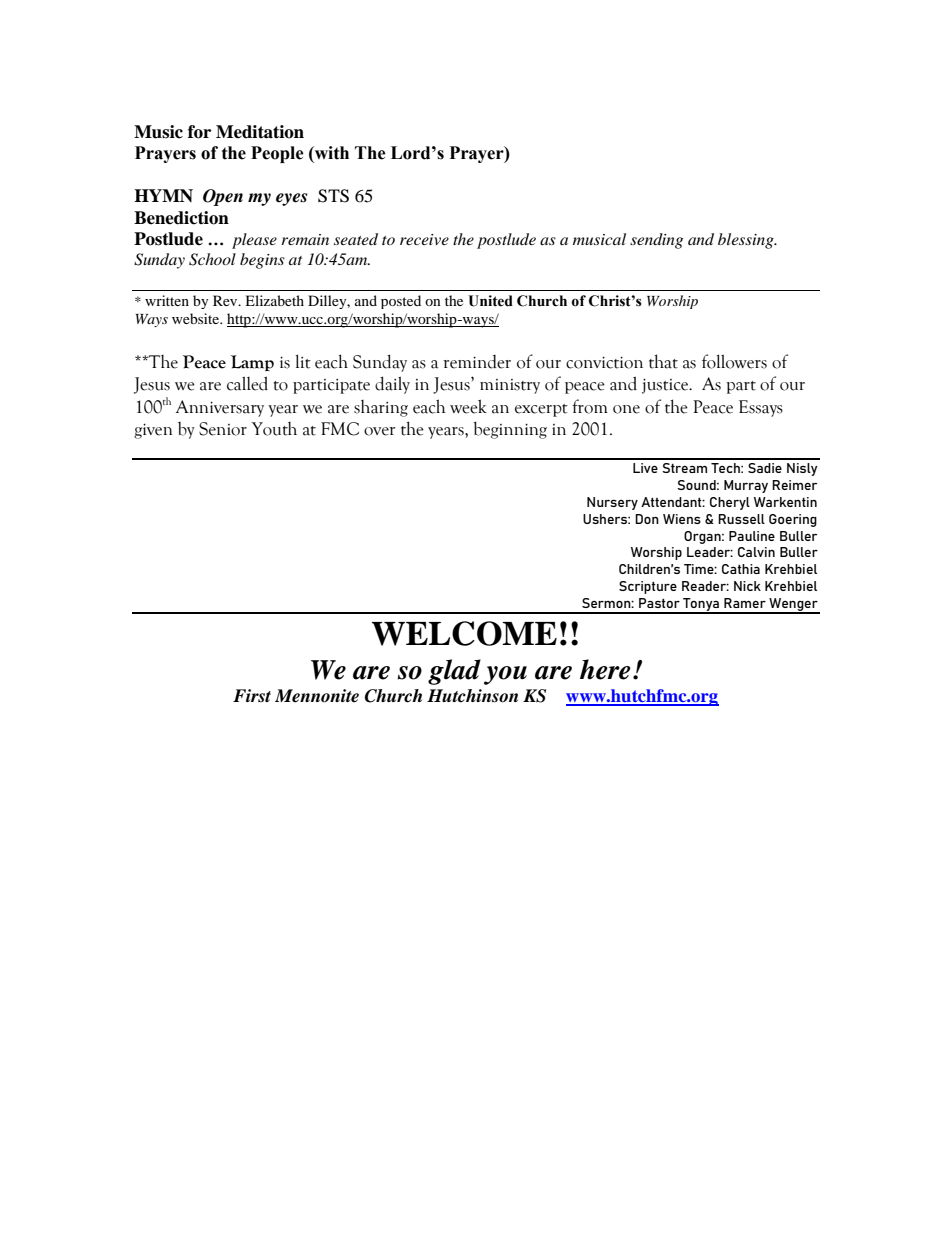 This image has height=1233, width=952. Describe the element at coordinates (730, 503) in the image. I see `Cheryl` at that location.
